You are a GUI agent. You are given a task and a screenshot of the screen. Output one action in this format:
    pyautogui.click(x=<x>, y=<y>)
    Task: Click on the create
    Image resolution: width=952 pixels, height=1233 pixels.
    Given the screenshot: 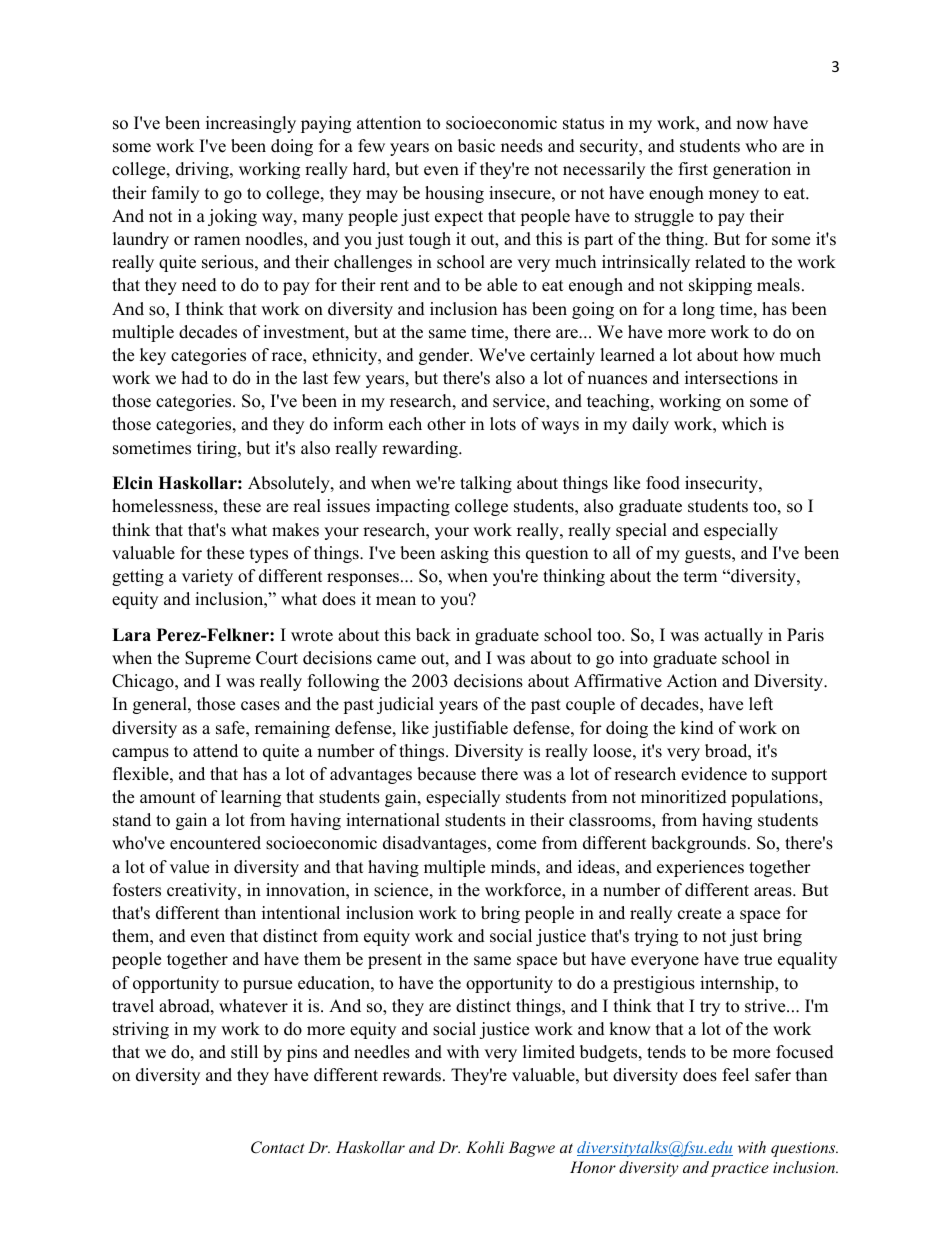 What is the action you would take?
    pyautogui.click(x=699, y=914)
